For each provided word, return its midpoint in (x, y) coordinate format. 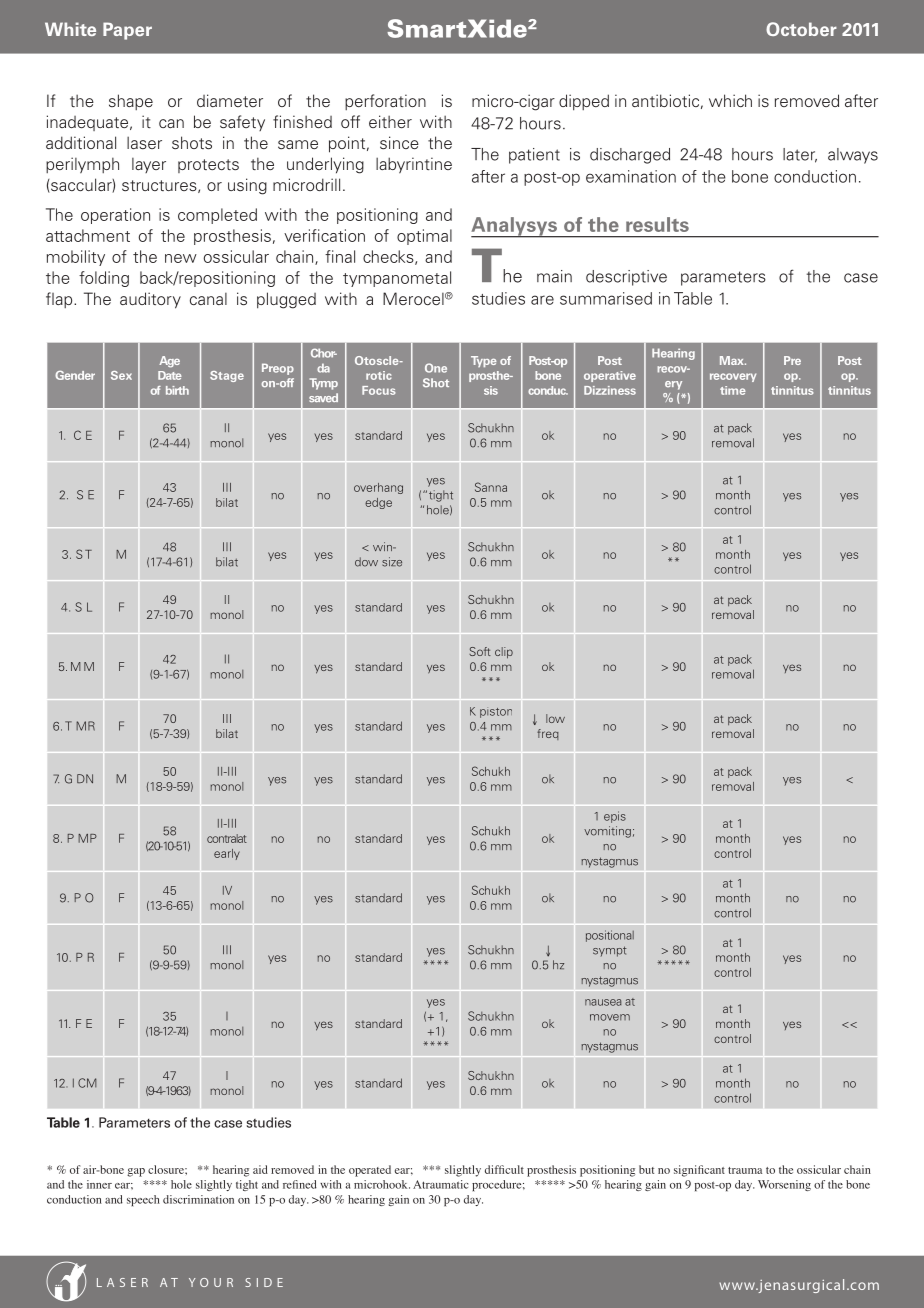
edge (378, 503)
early (227, 854)
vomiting (607, 832)
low (555, 718)
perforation (385, 102)
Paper (127, 31)
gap (136, 1172)
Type (484, 361)
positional (610, 936)
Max (733, 360)
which (730, 100)
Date (170, 375)
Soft (480, 651)
